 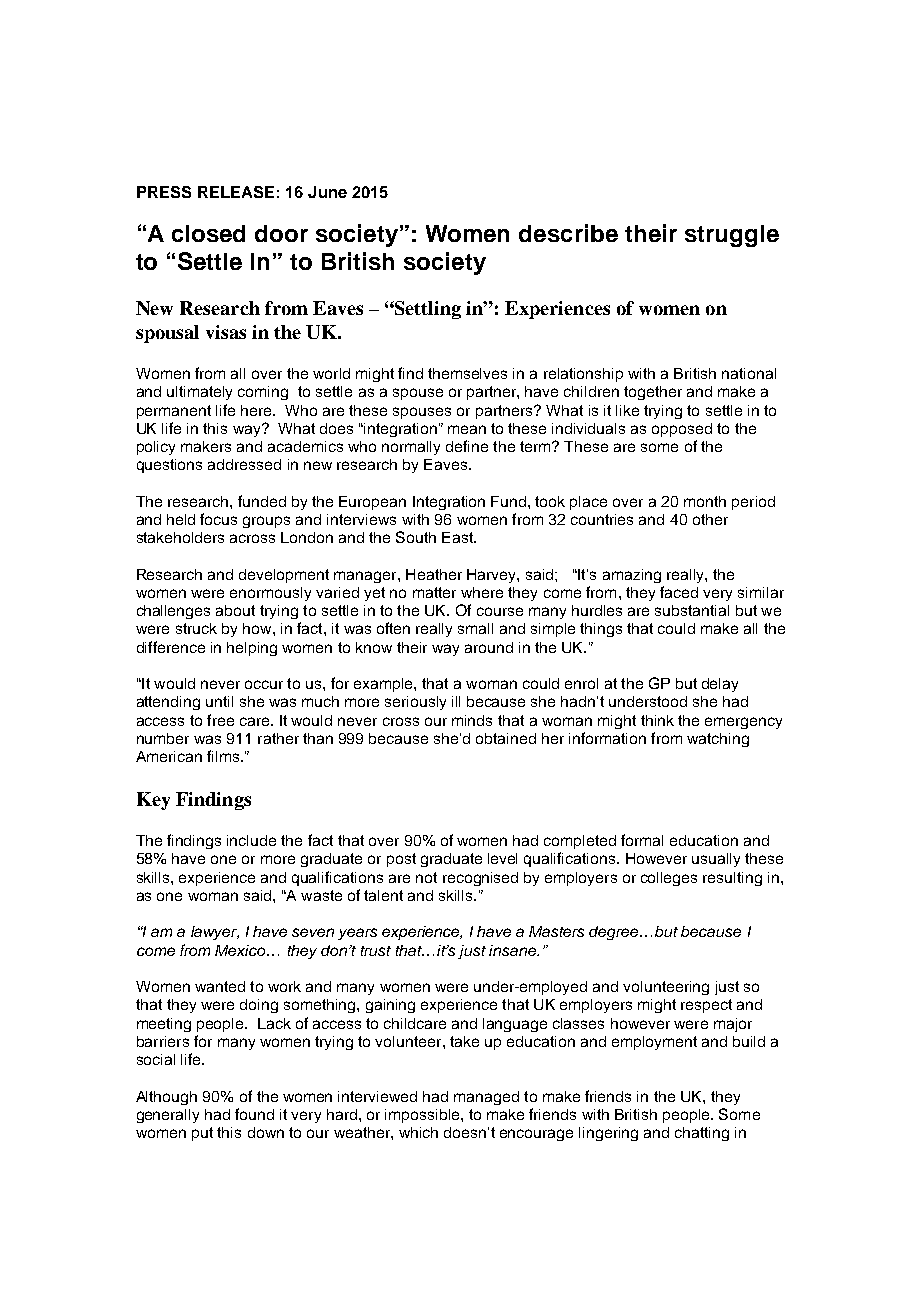 What do you see at coordinates (254, 1114) in the image?
I see `found` at bounding box center [254, 1114].
